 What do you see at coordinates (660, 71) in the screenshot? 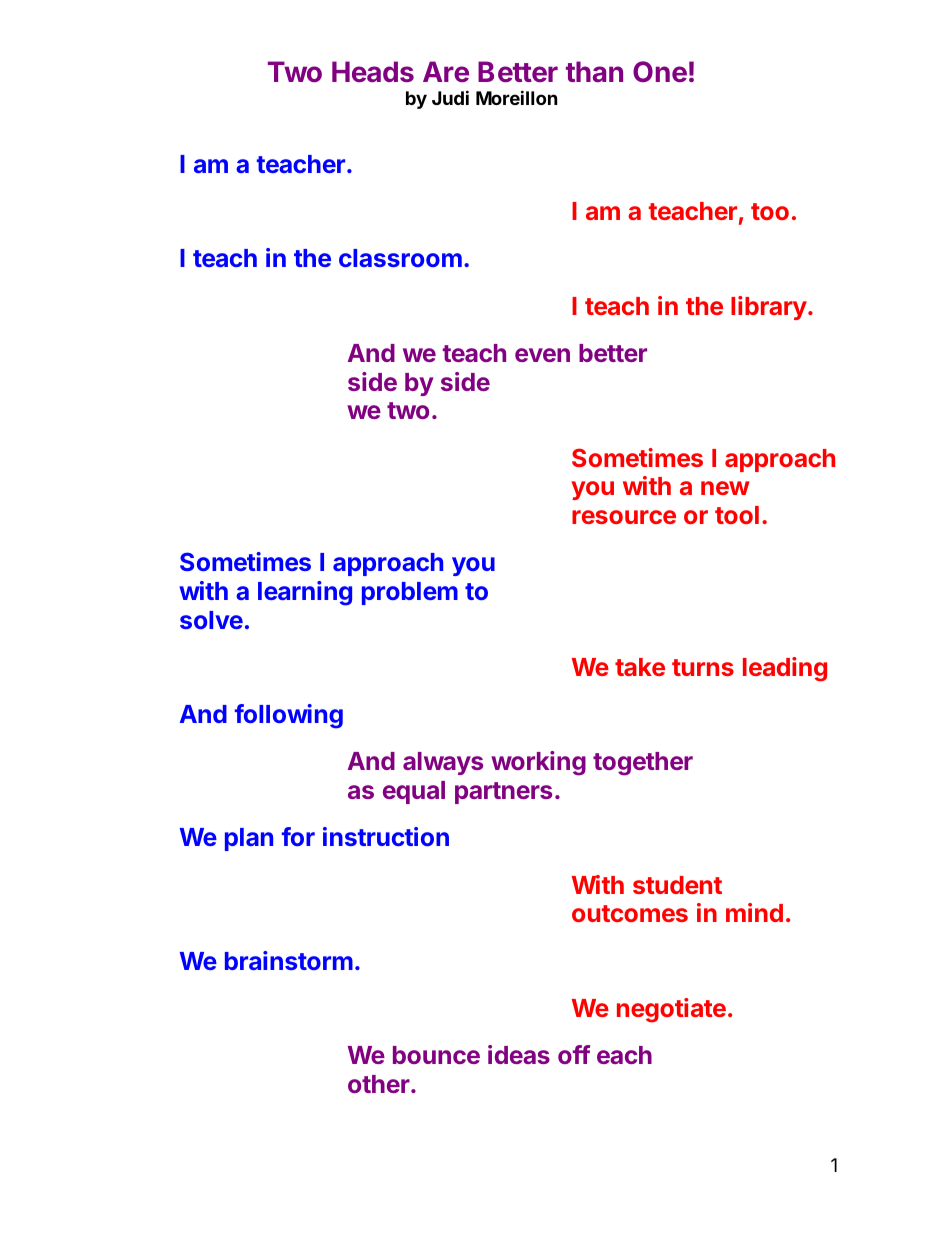
I see `One` at bounding box center [660, 71].
